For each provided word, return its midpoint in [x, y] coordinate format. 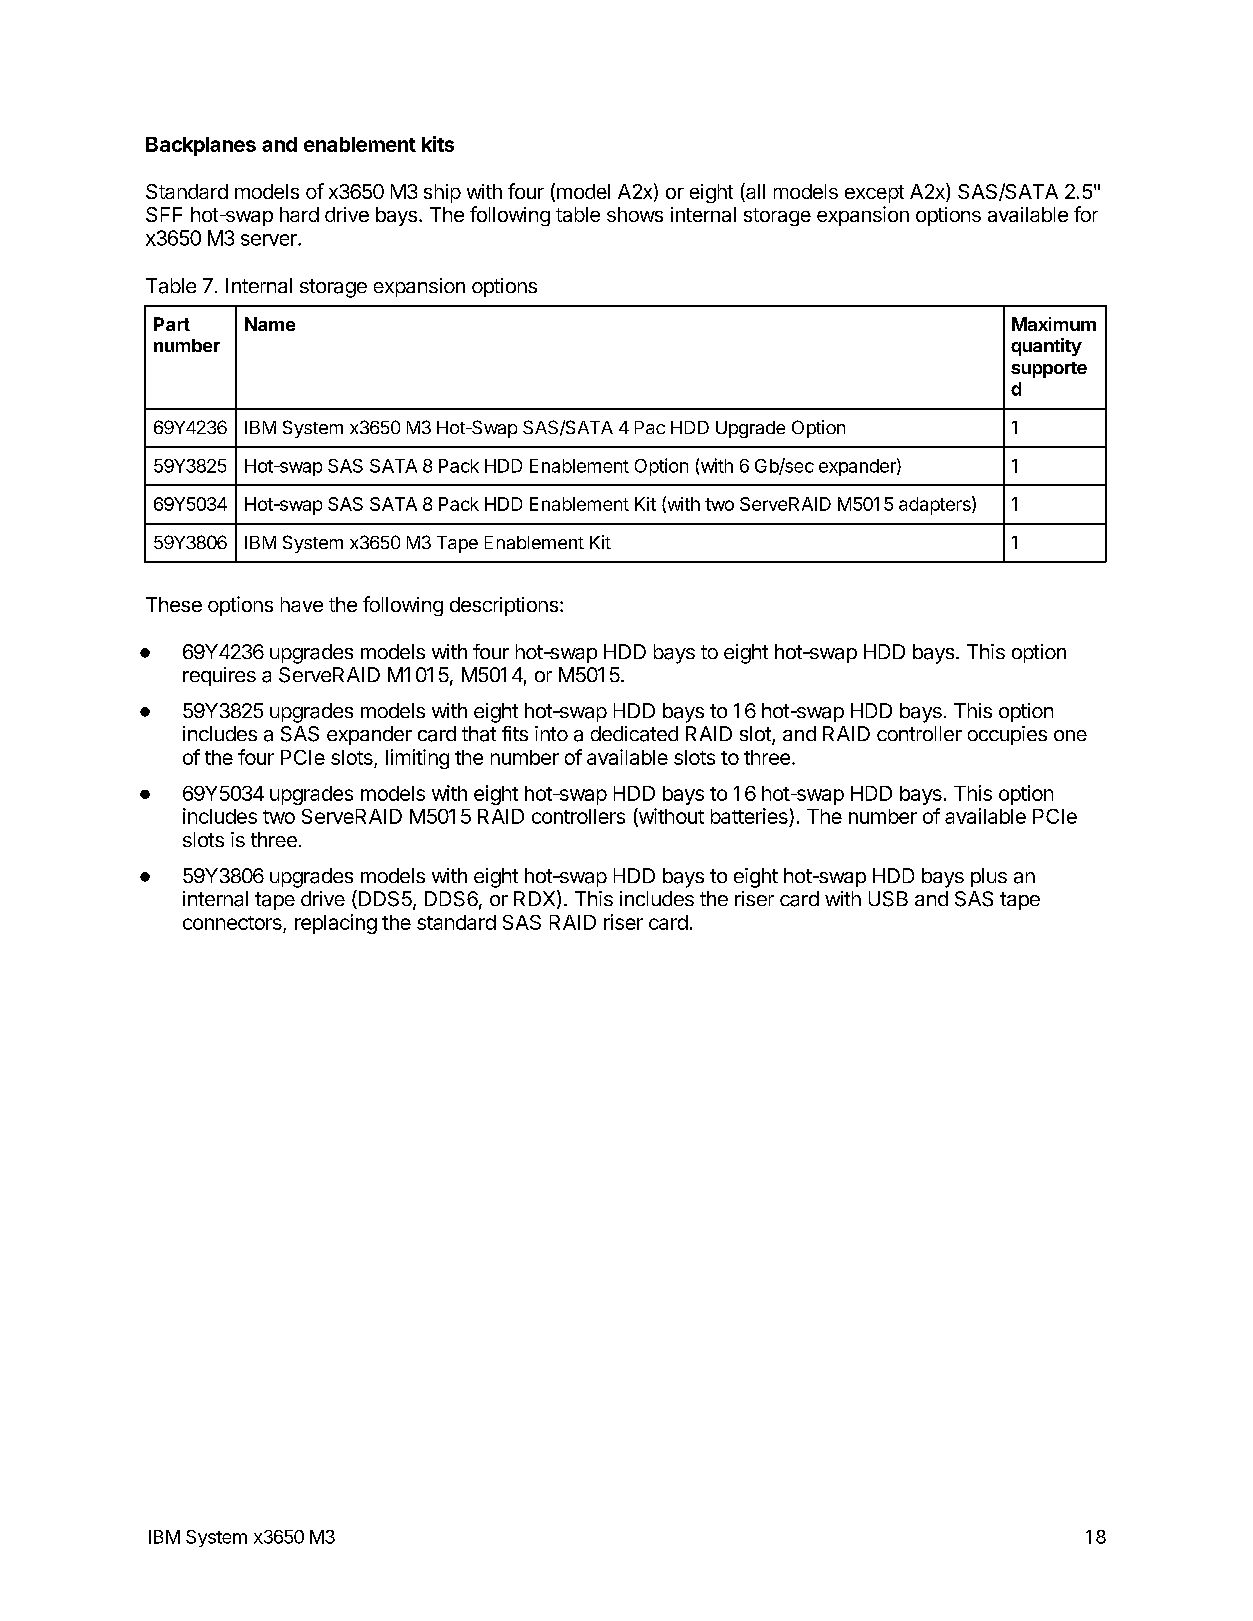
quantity [1046, 347]
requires [219, 676]
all [754, 192]
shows [635, 214]
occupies [1007, 735]
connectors [234, 924]
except [874, 194]
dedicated [634, 734]
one [1070, 735]
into [551, 733]
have [302, 604]
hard [299, 214]
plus [989, 877]
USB [888, 899]
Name [270, 324]
